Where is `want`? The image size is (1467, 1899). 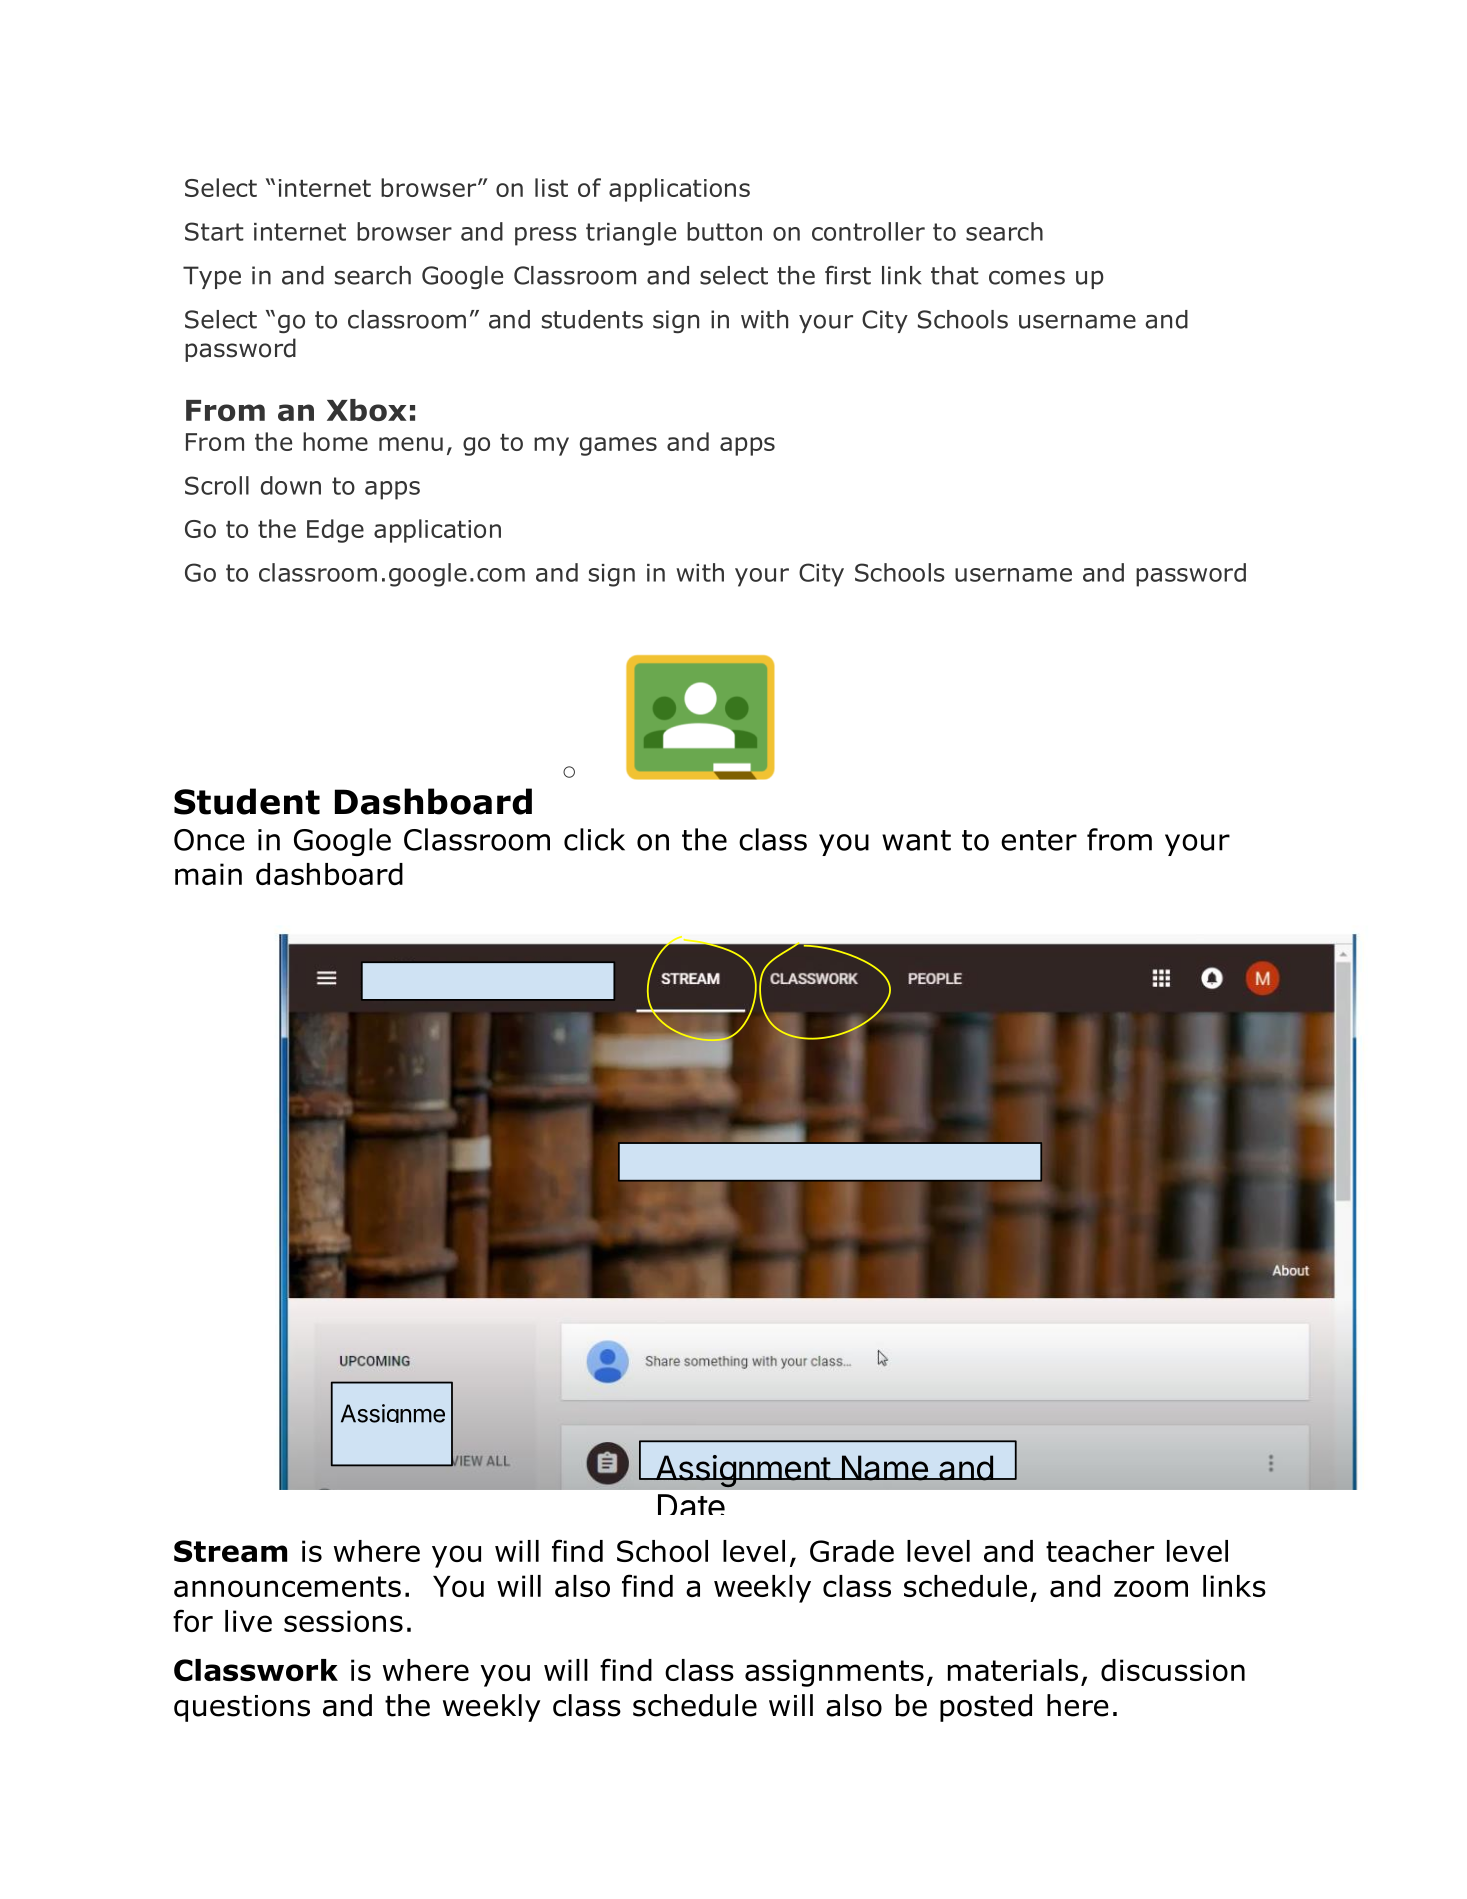 want is located at coordinates (916, 840).
